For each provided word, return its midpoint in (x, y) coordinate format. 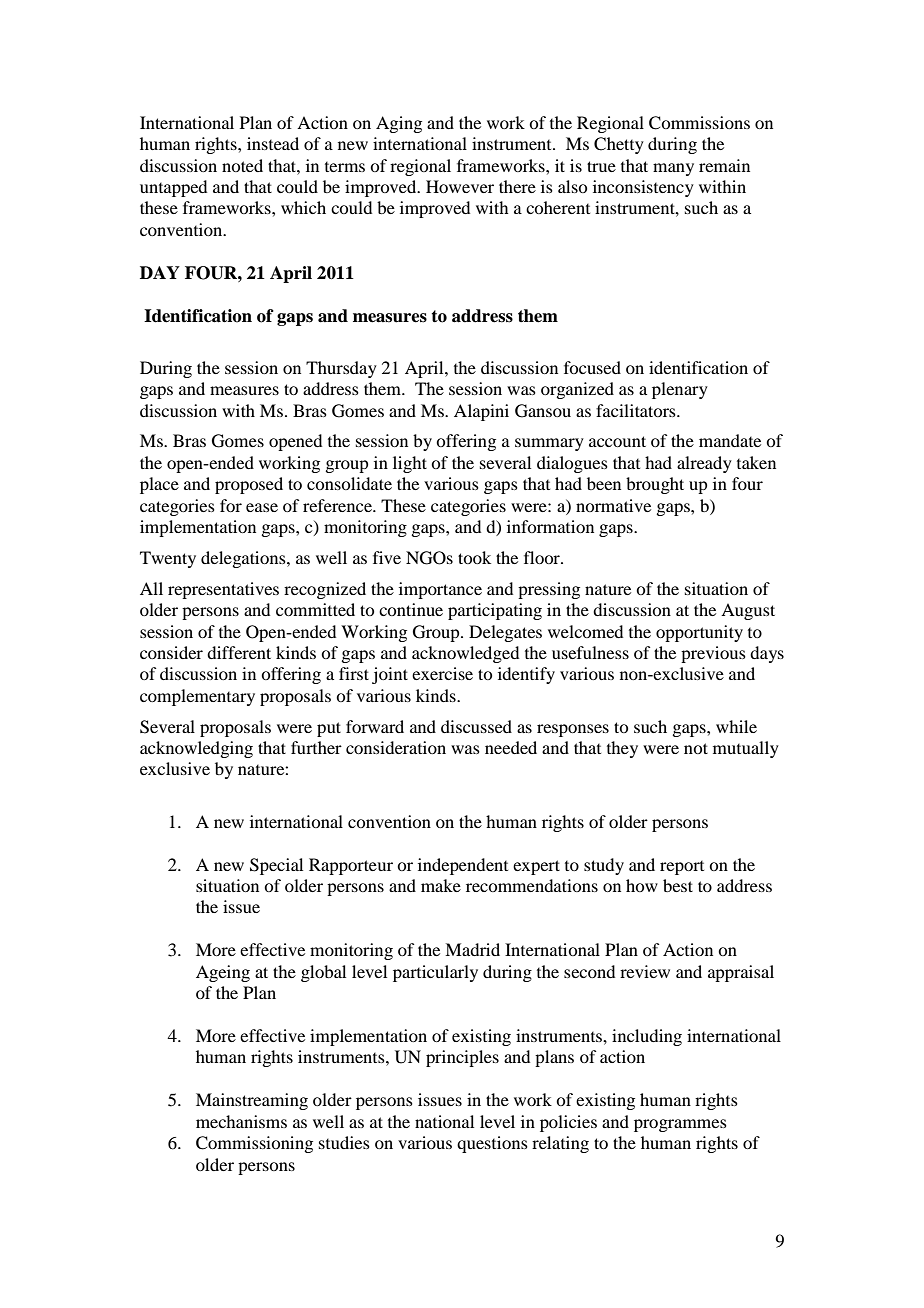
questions (492, 1144)
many (673, 169)
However (460, 186)
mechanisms (241, 1121)
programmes (680, 1125)
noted (242, 165)
